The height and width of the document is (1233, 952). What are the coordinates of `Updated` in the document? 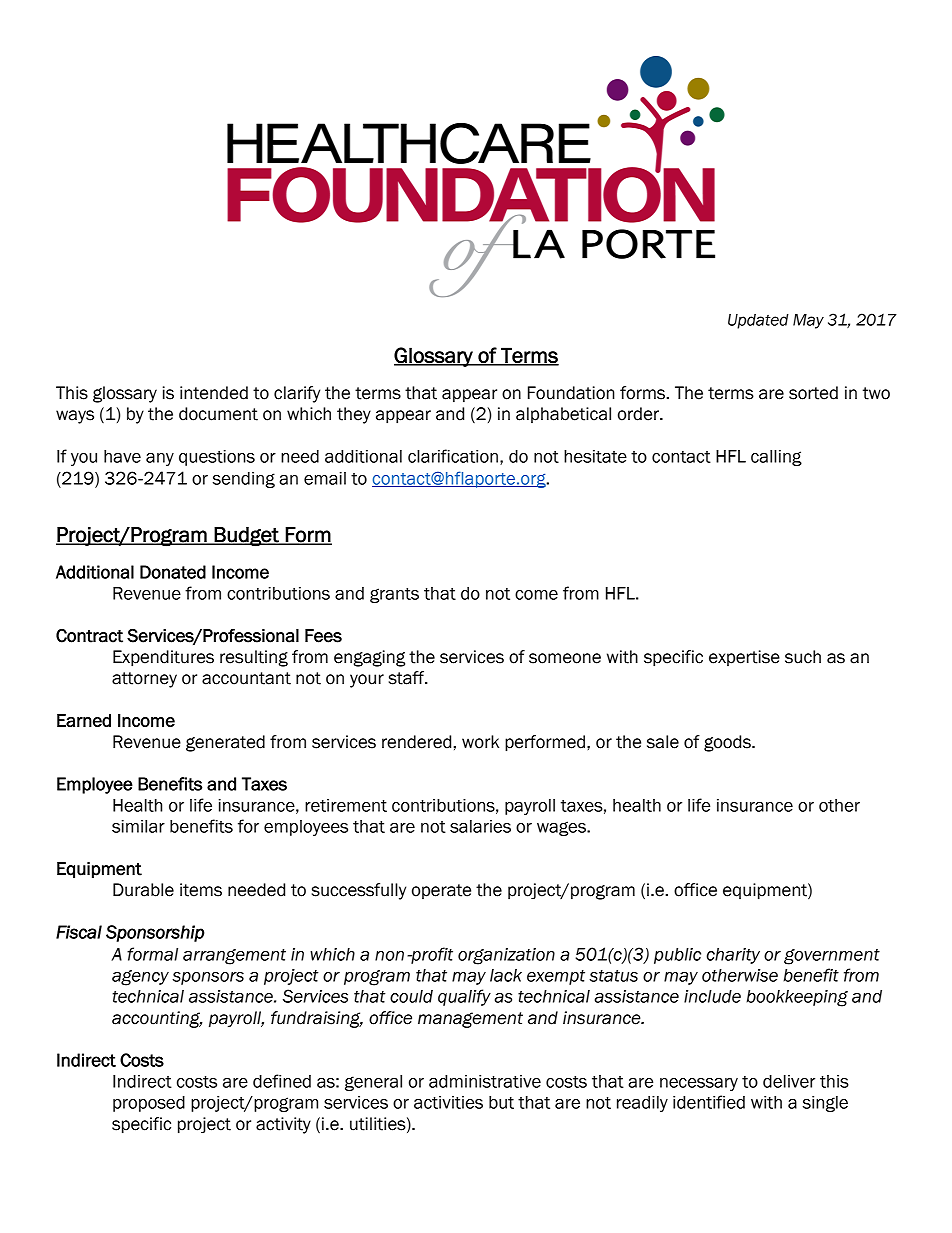 It's located at (758, 321).
